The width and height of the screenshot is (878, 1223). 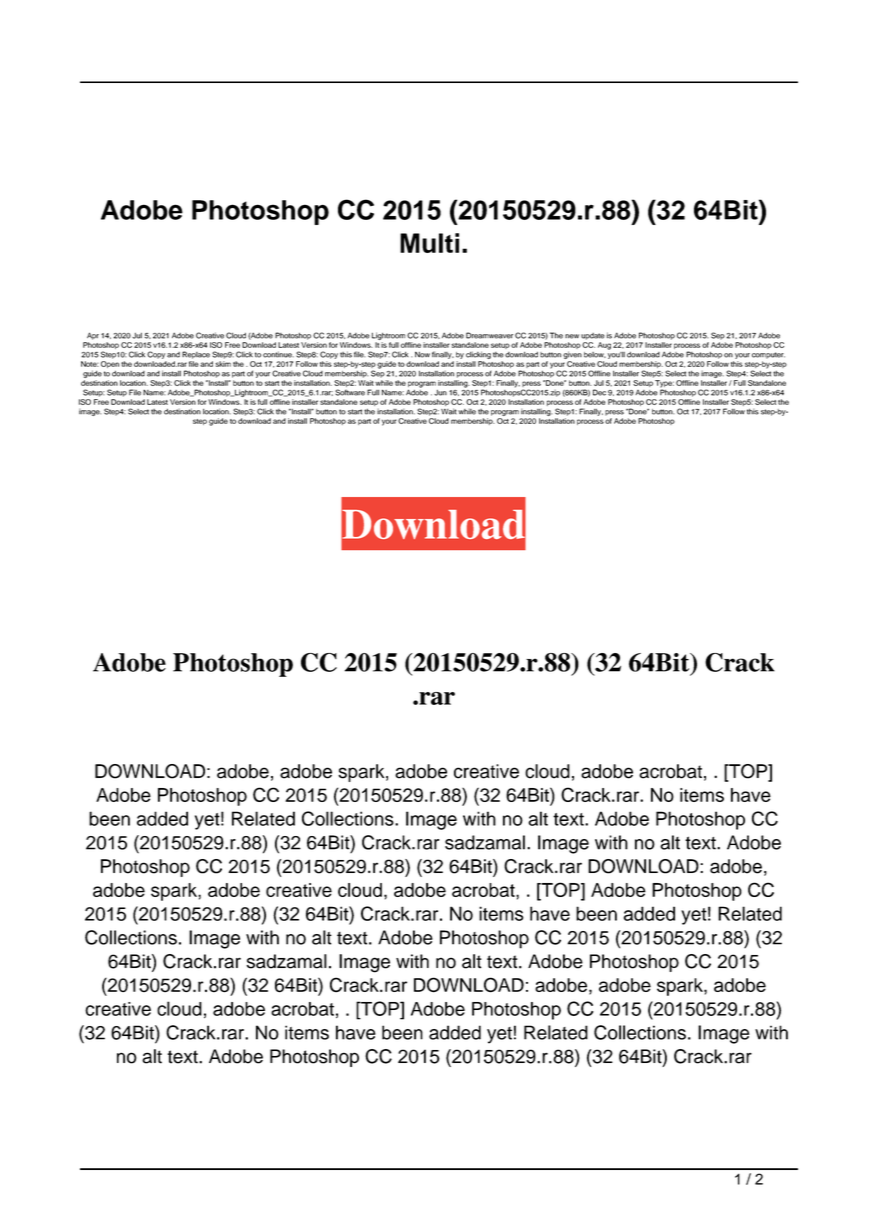 What do you see at coordinates (592, 336) in the screenshot?
I see `update` at bounding box center [592, 336].
